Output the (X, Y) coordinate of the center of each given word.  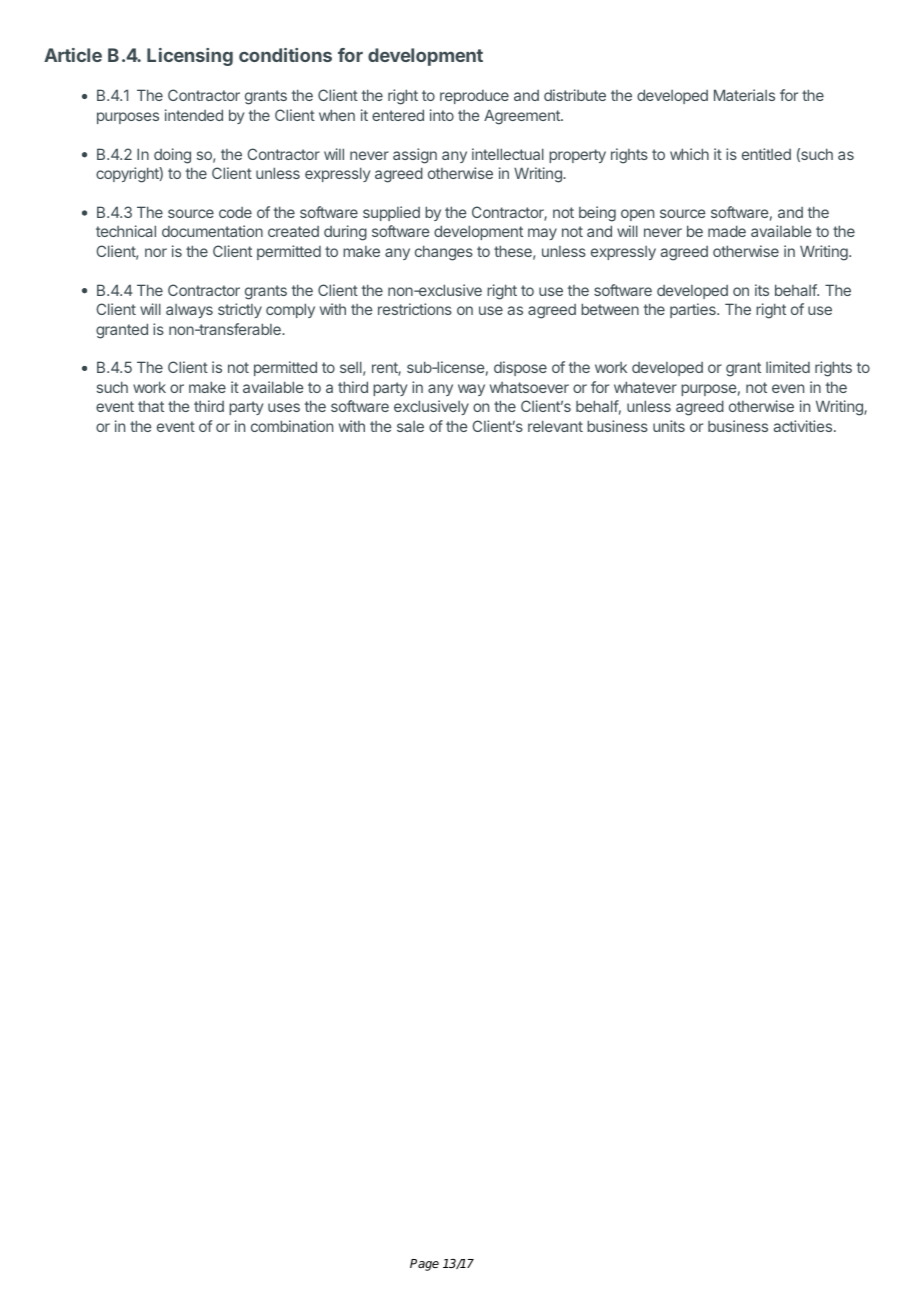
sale (410, 426)
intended (194, 115)
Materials (744, 95)
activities (803, 426)
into (442, 115)
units (669, 426)
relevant (555, 426)
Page (424, 1265)
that (151, 406)
